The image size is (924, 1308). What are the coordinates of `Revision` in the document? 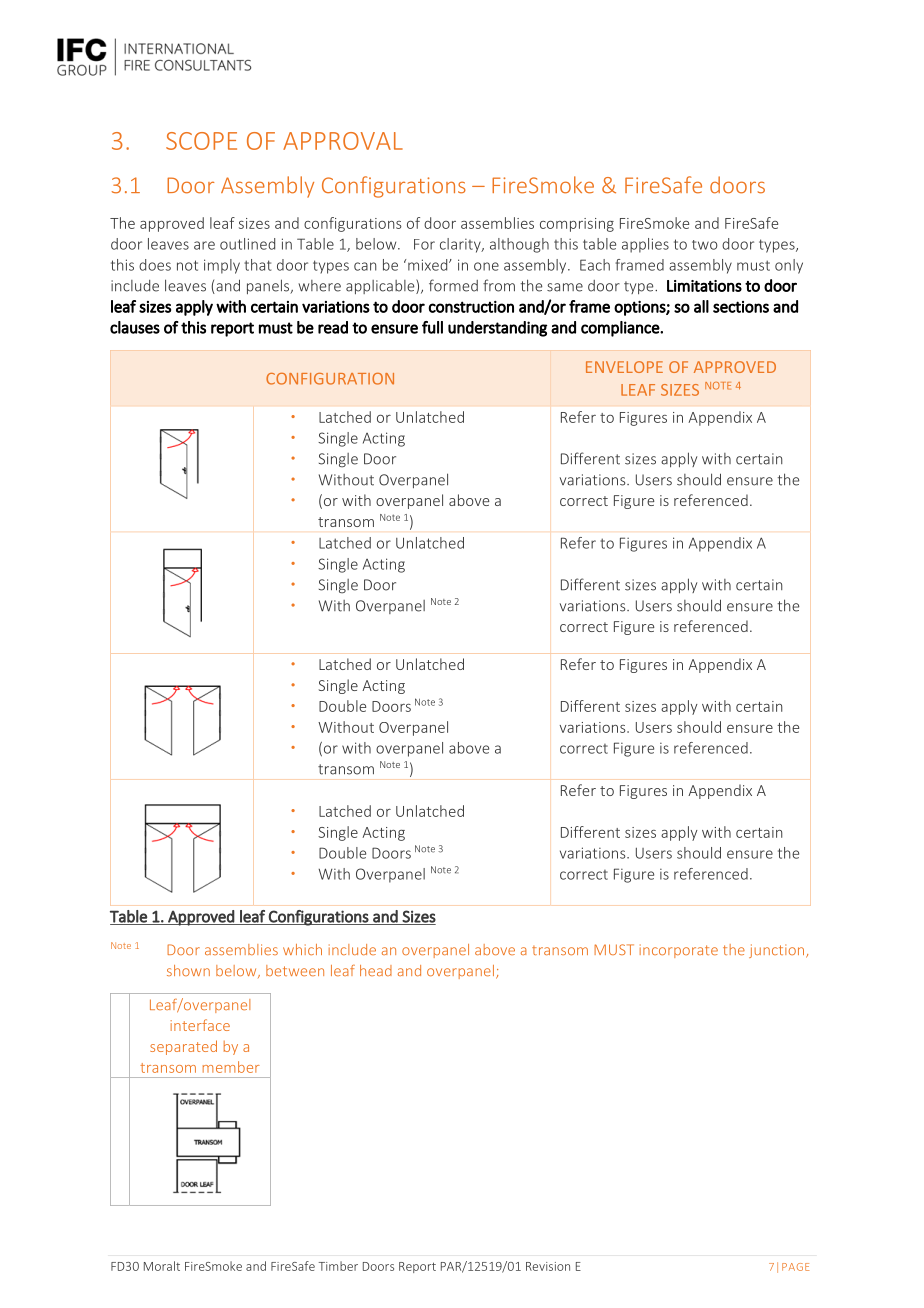 It's located at (548, 1266).
